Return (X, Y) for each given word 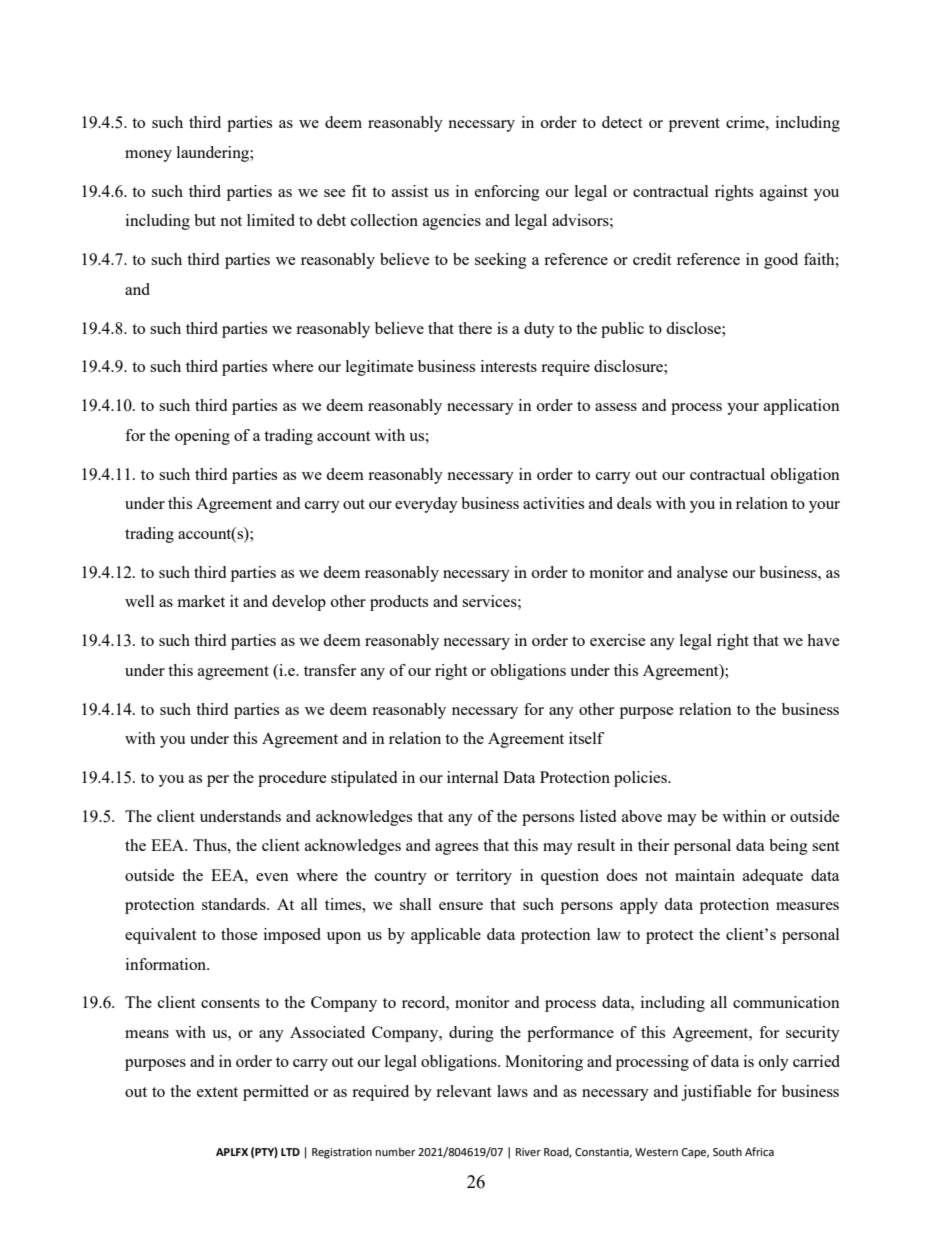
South (727, 1152)
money (148, 156)
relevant (463, 1091)
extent (217, 1092)
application (802, 407)
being (788, 847)
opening (202, 437)
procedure (292, 779)
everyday (426, 505)
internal (472, 777)
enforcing (507, 193)
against (784, 193)
